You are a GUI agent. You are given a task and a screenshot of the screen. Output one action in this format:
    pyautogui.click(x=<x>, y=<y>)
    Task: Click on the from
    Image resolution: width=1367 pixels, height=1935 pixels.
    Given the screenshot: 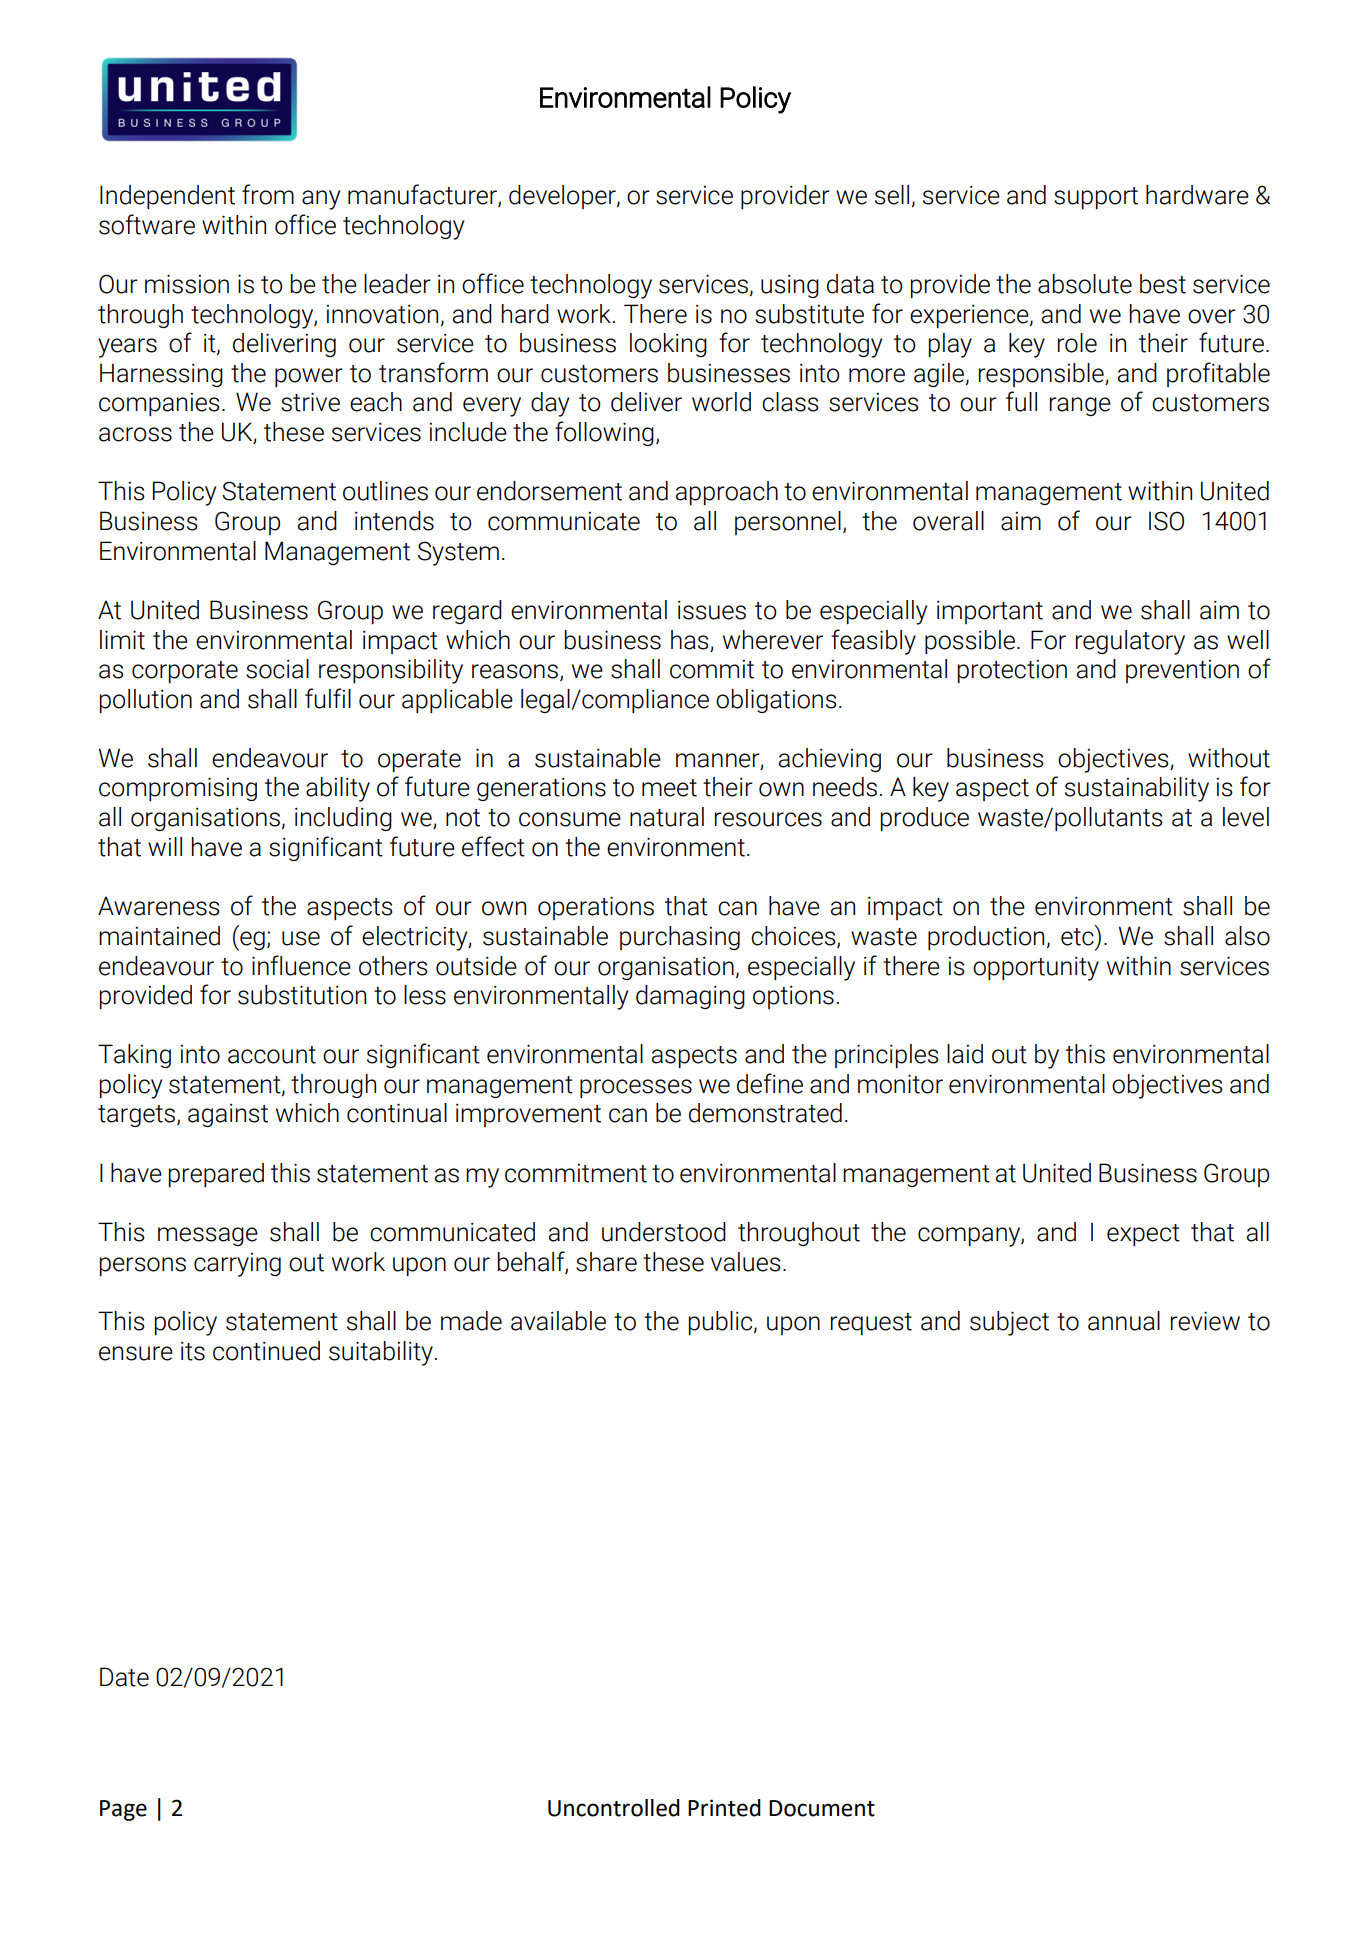 What is the action you would take?
    pyautogui.click(x=268, y=194)
